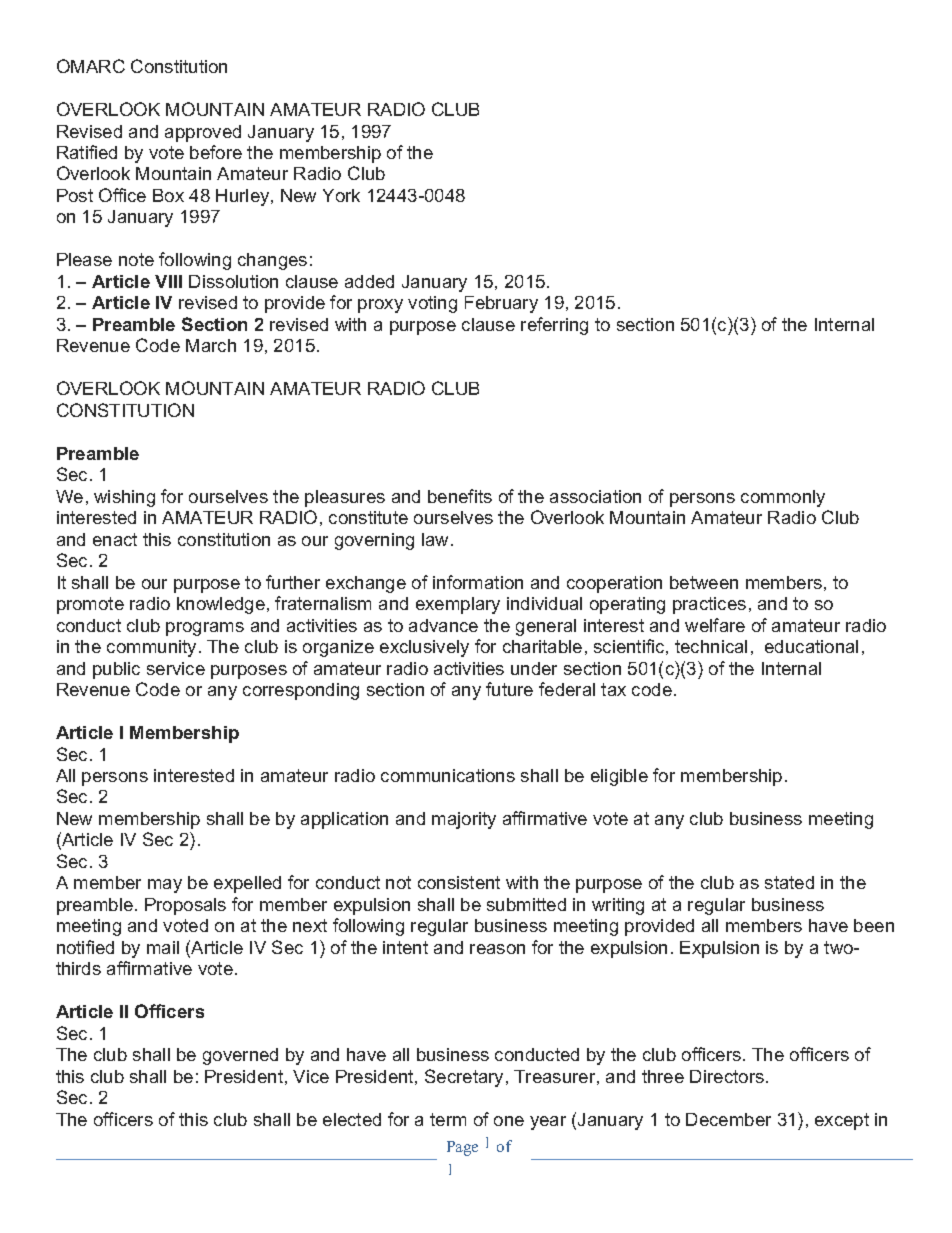 The height and width of the document is (1233, 952). I want to click on majority, so click(464, 820).
